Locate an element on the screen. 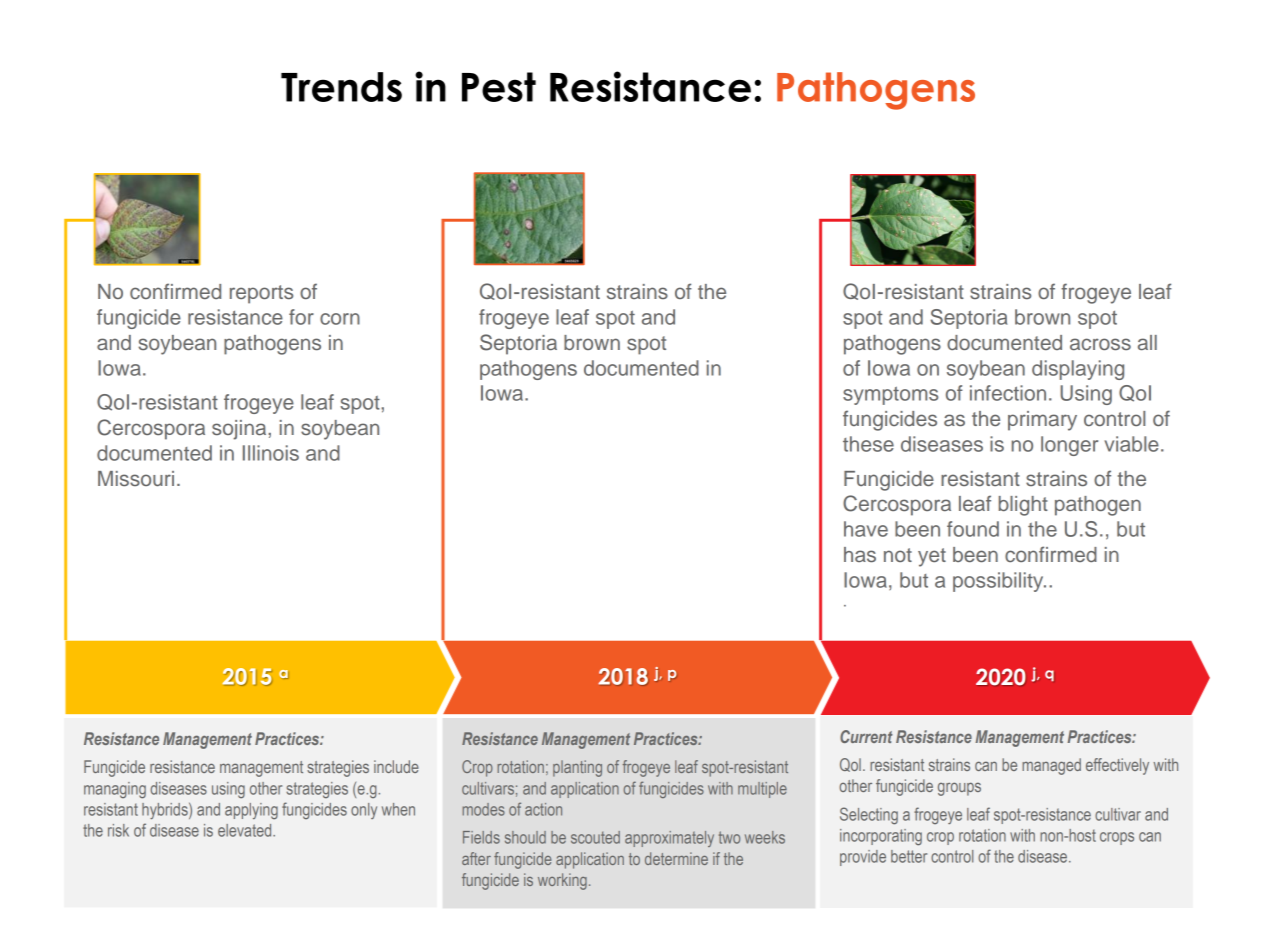  Trends is located at coordinates (341, 87).
